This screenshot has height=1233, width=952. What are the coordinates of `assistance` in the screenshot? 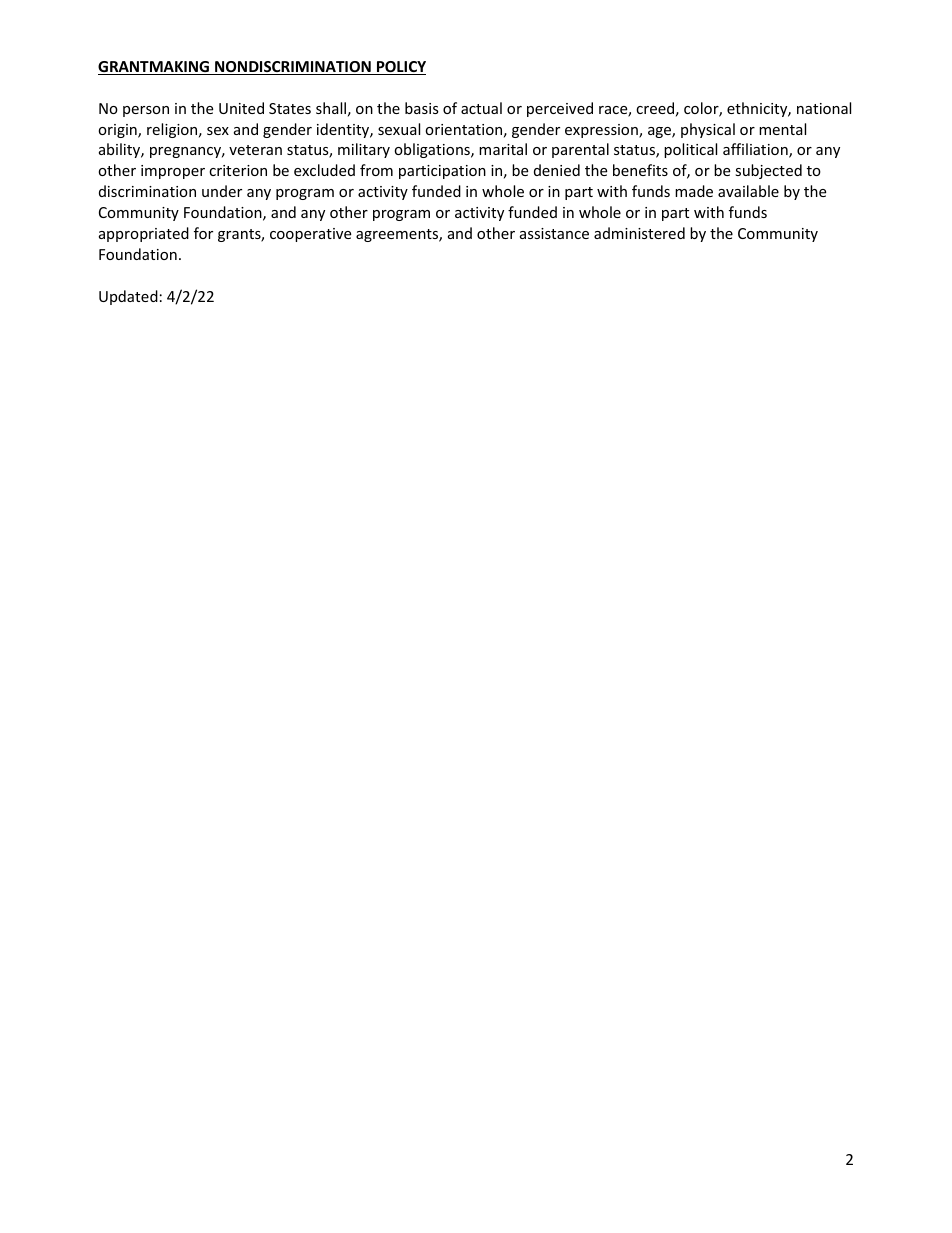 It's located at (554, 233).
